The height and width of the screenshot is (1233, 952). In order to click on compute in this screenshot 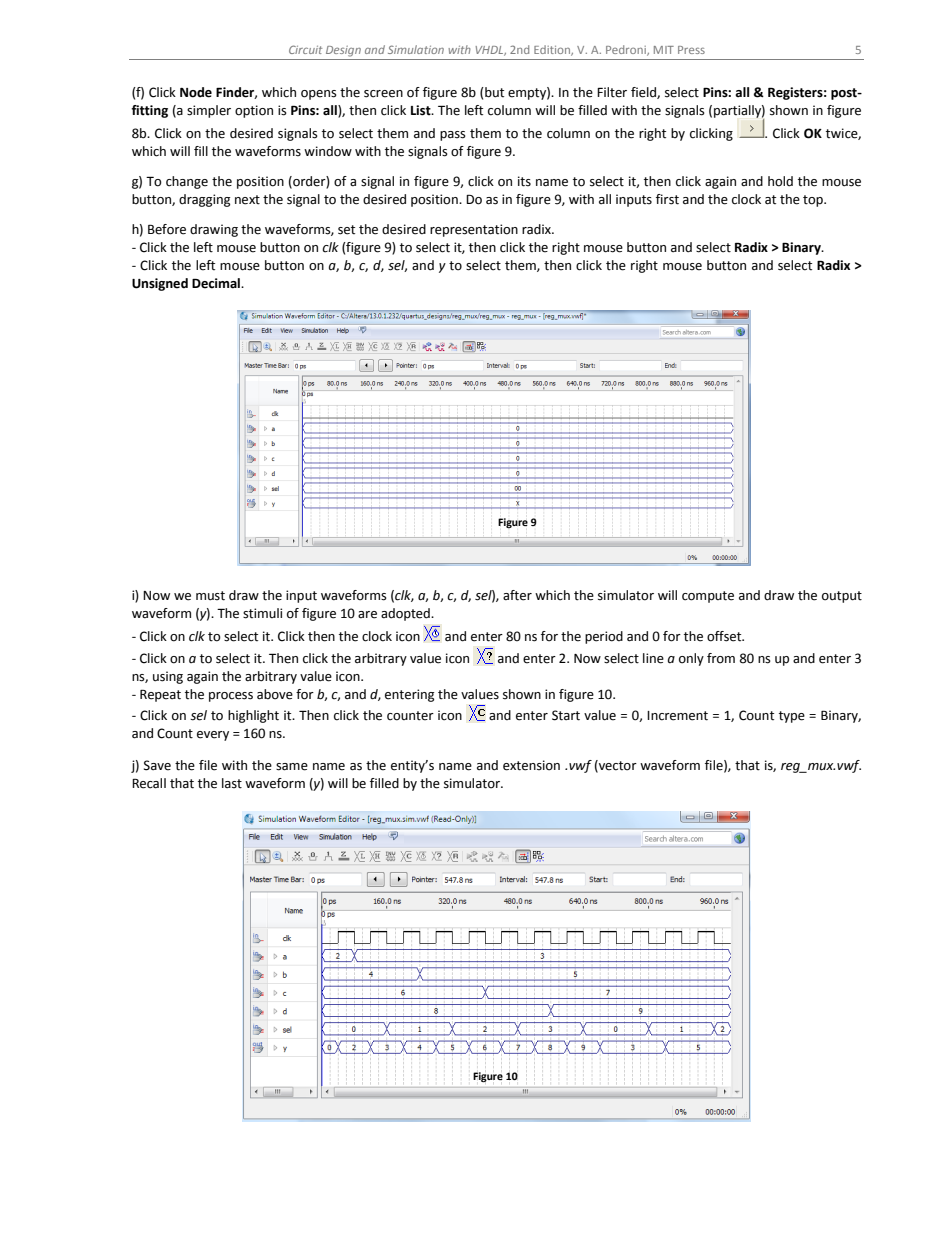, I will do `click(708, 597)`.
